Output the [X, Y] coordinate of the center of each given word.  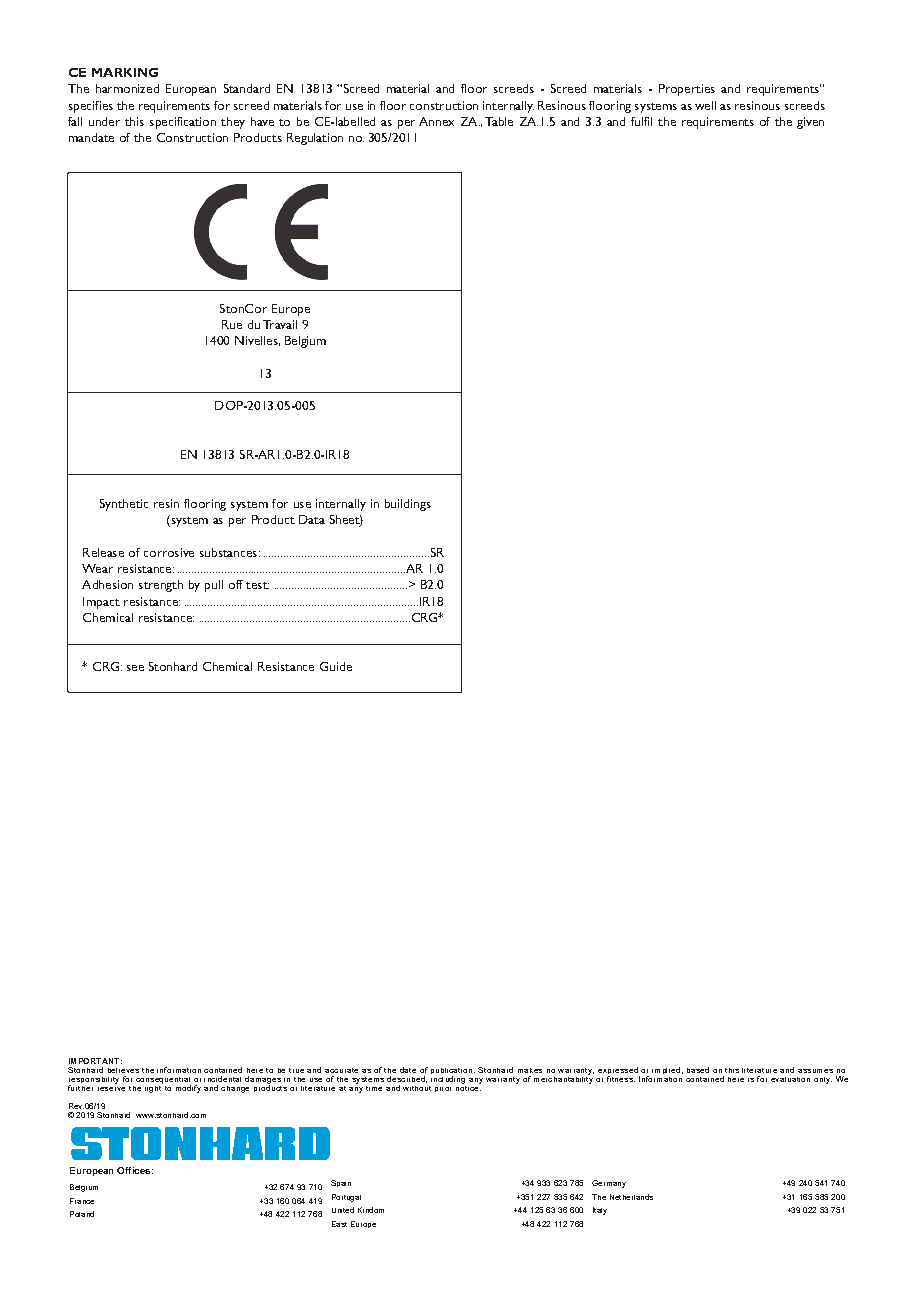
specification [183, 123]
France [82, 1201]
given [810, 123]
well [705, 105]
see [135, 668]
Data [312, 519]
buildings [408, 505]
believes [123, 1070]
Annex [436, 121]
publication [451, 1072]
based [698, 1070]
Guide [336, 666]
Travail [280, 324]
